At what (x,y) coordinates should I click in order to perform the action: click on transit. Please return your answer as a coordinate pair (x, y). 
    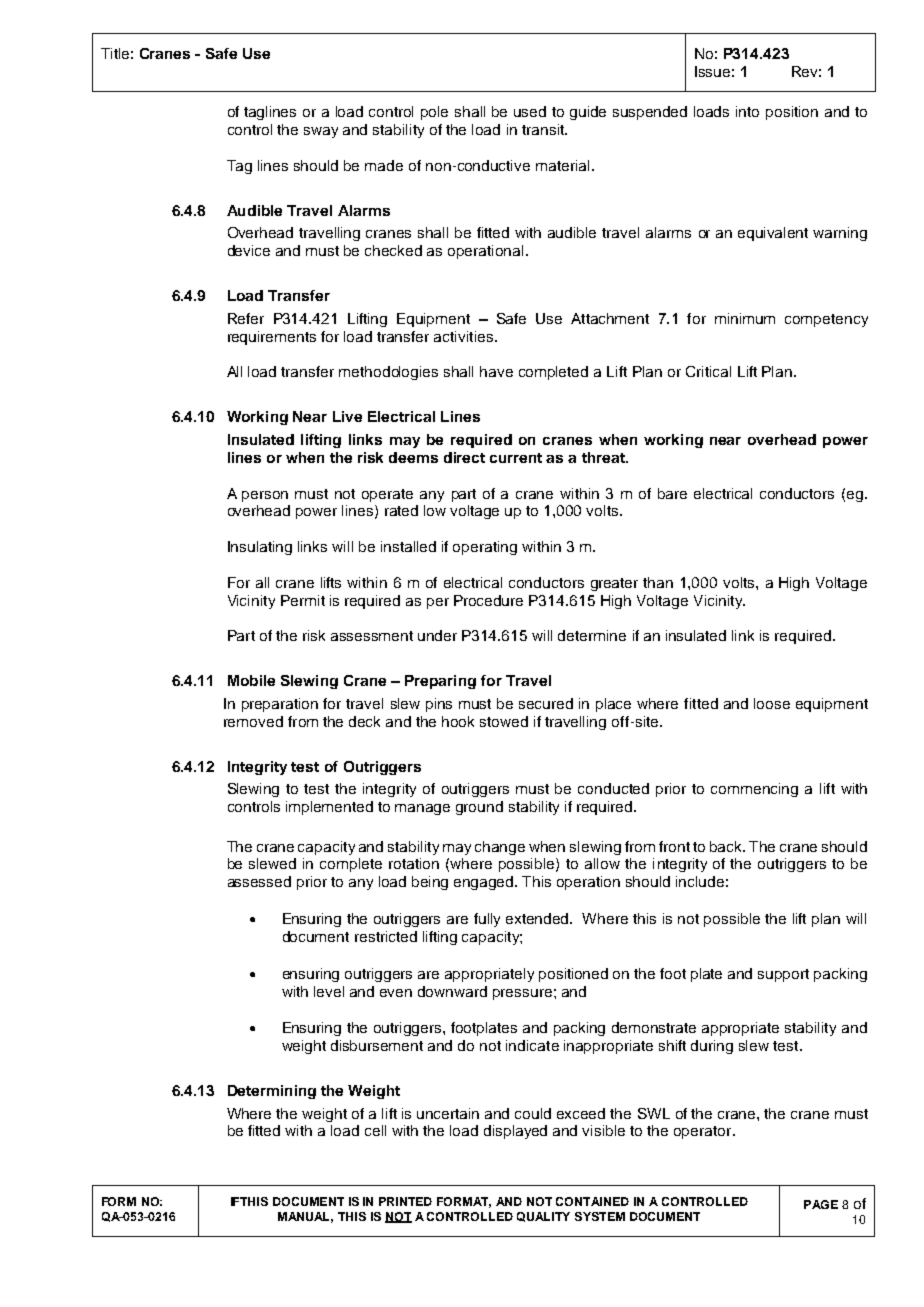
    Looking at the image, I should click on (544, 129).
